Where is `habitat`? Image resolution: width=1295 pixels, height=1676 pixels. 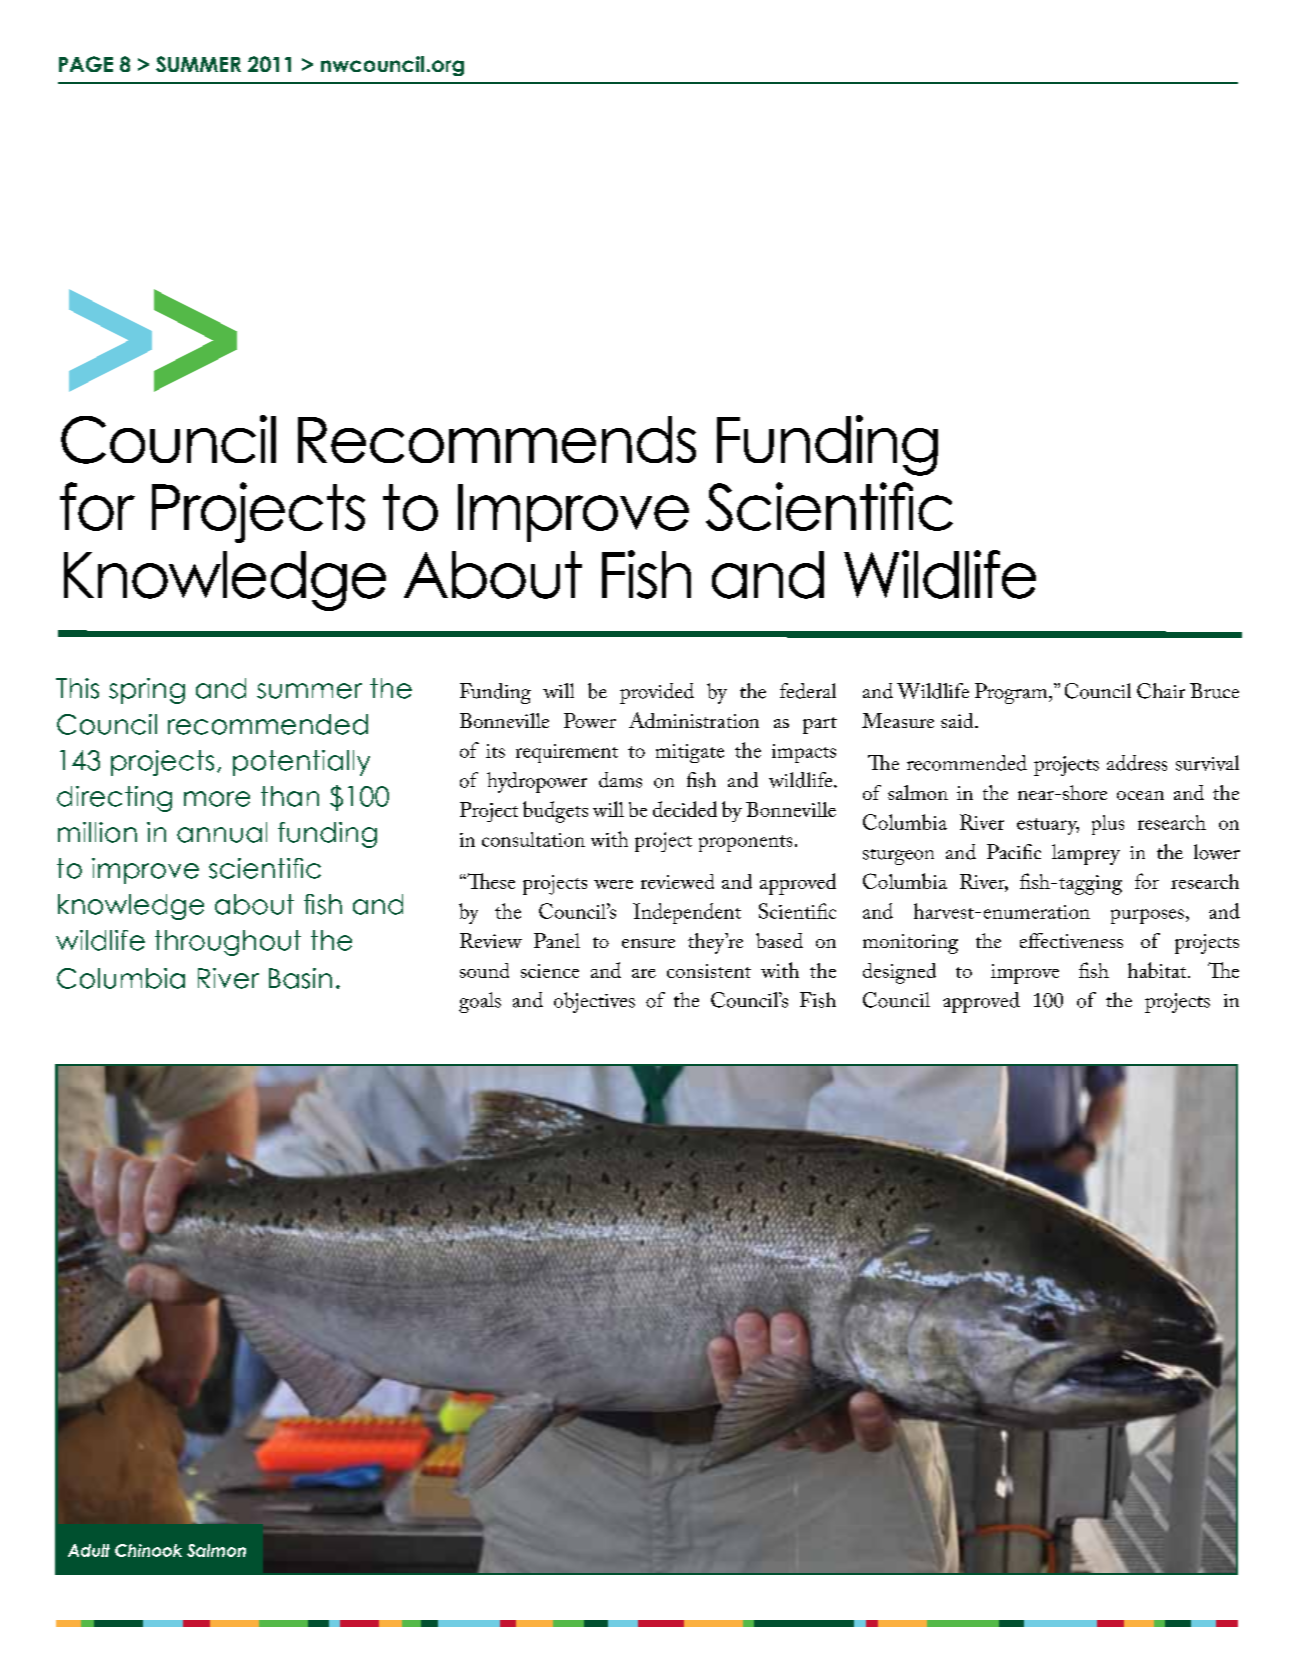
habitat is located at coordinates (1158, 970).
